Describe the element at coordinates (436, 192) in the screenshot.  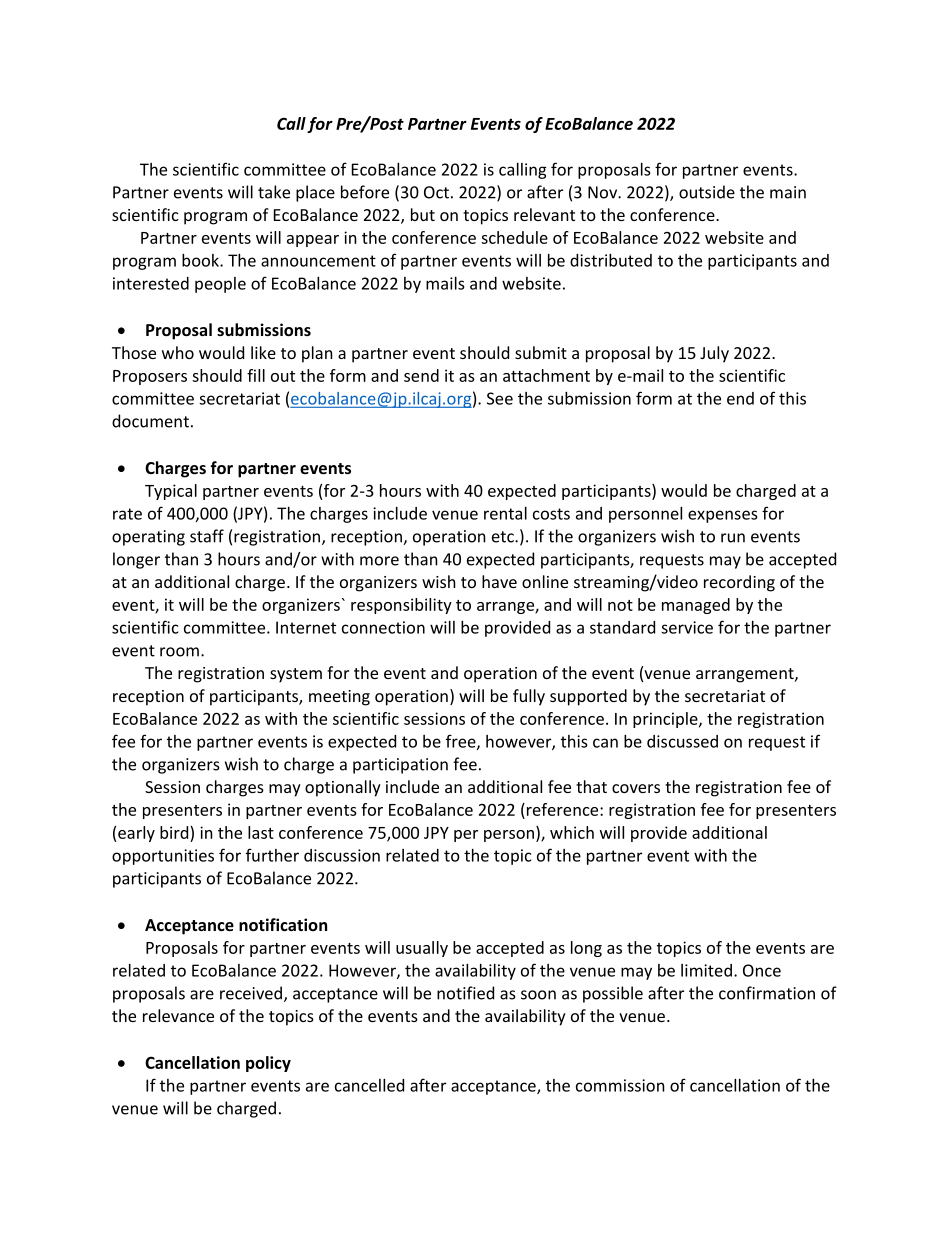
I see `Oct` at that location.
